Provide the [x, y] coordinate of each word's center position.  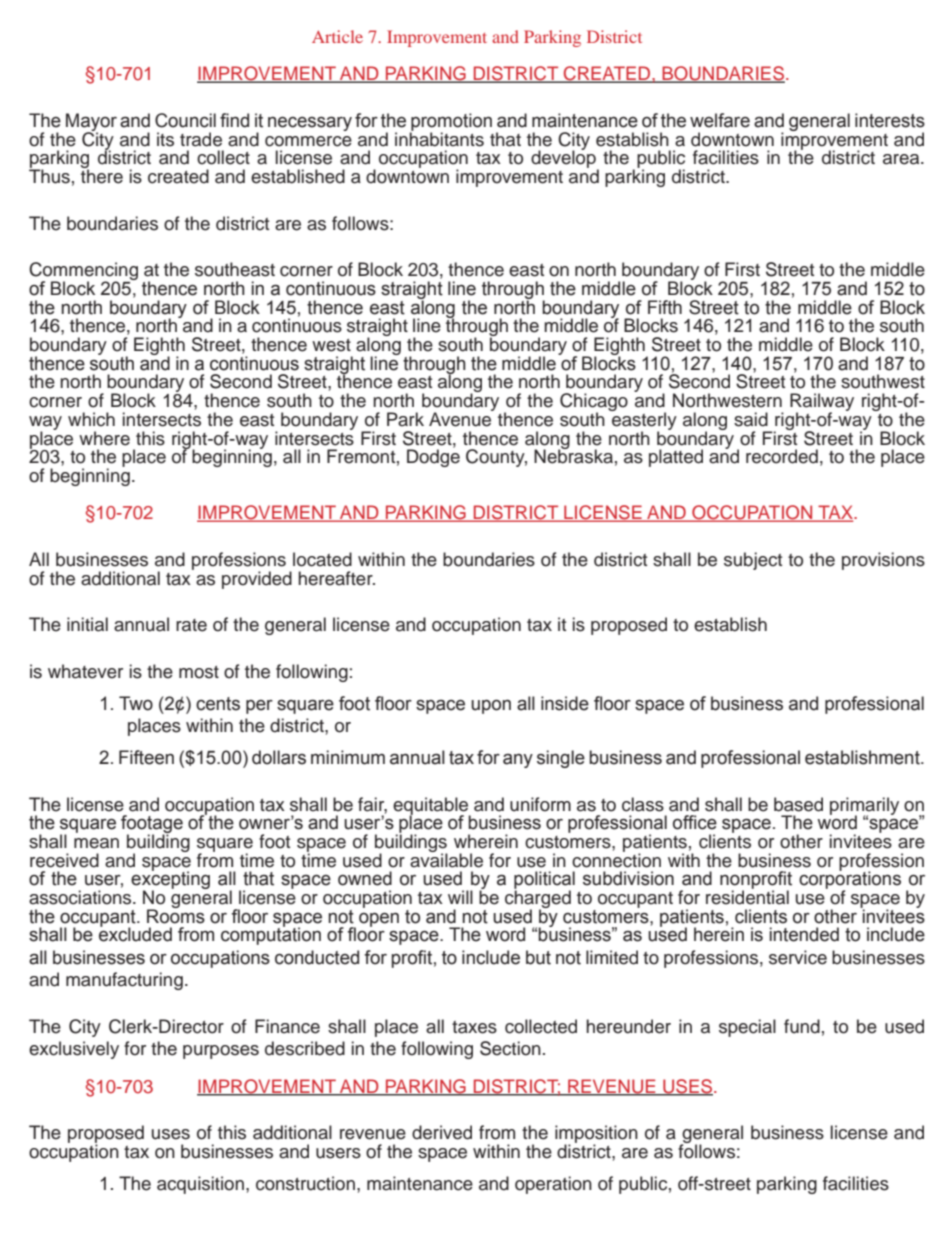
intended [804, 934]
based [798, 804]
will [460, 897]
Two [136, 703]
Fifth [665, 307]
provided [257, 580]
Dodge [433, 457]
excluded [135, 933]
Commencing [83, 272]
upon [491, 707]
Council [185, 120]
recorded [782, 456]
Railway [822, 403]
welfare [720, 120]
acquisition [200, 1185]
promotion [451, 123]
